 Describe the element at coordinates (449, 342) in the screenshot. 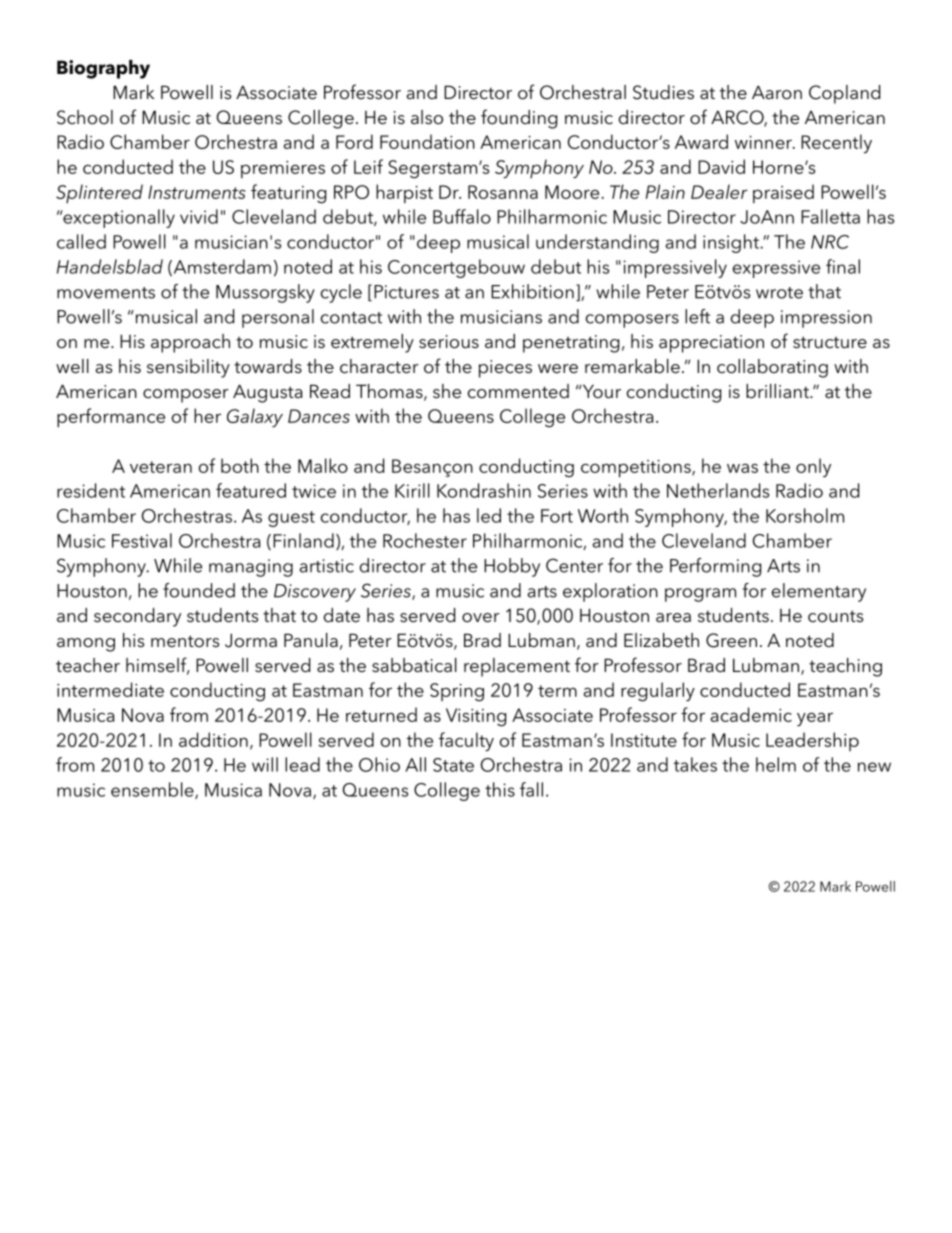

I see `serious` at that location.
